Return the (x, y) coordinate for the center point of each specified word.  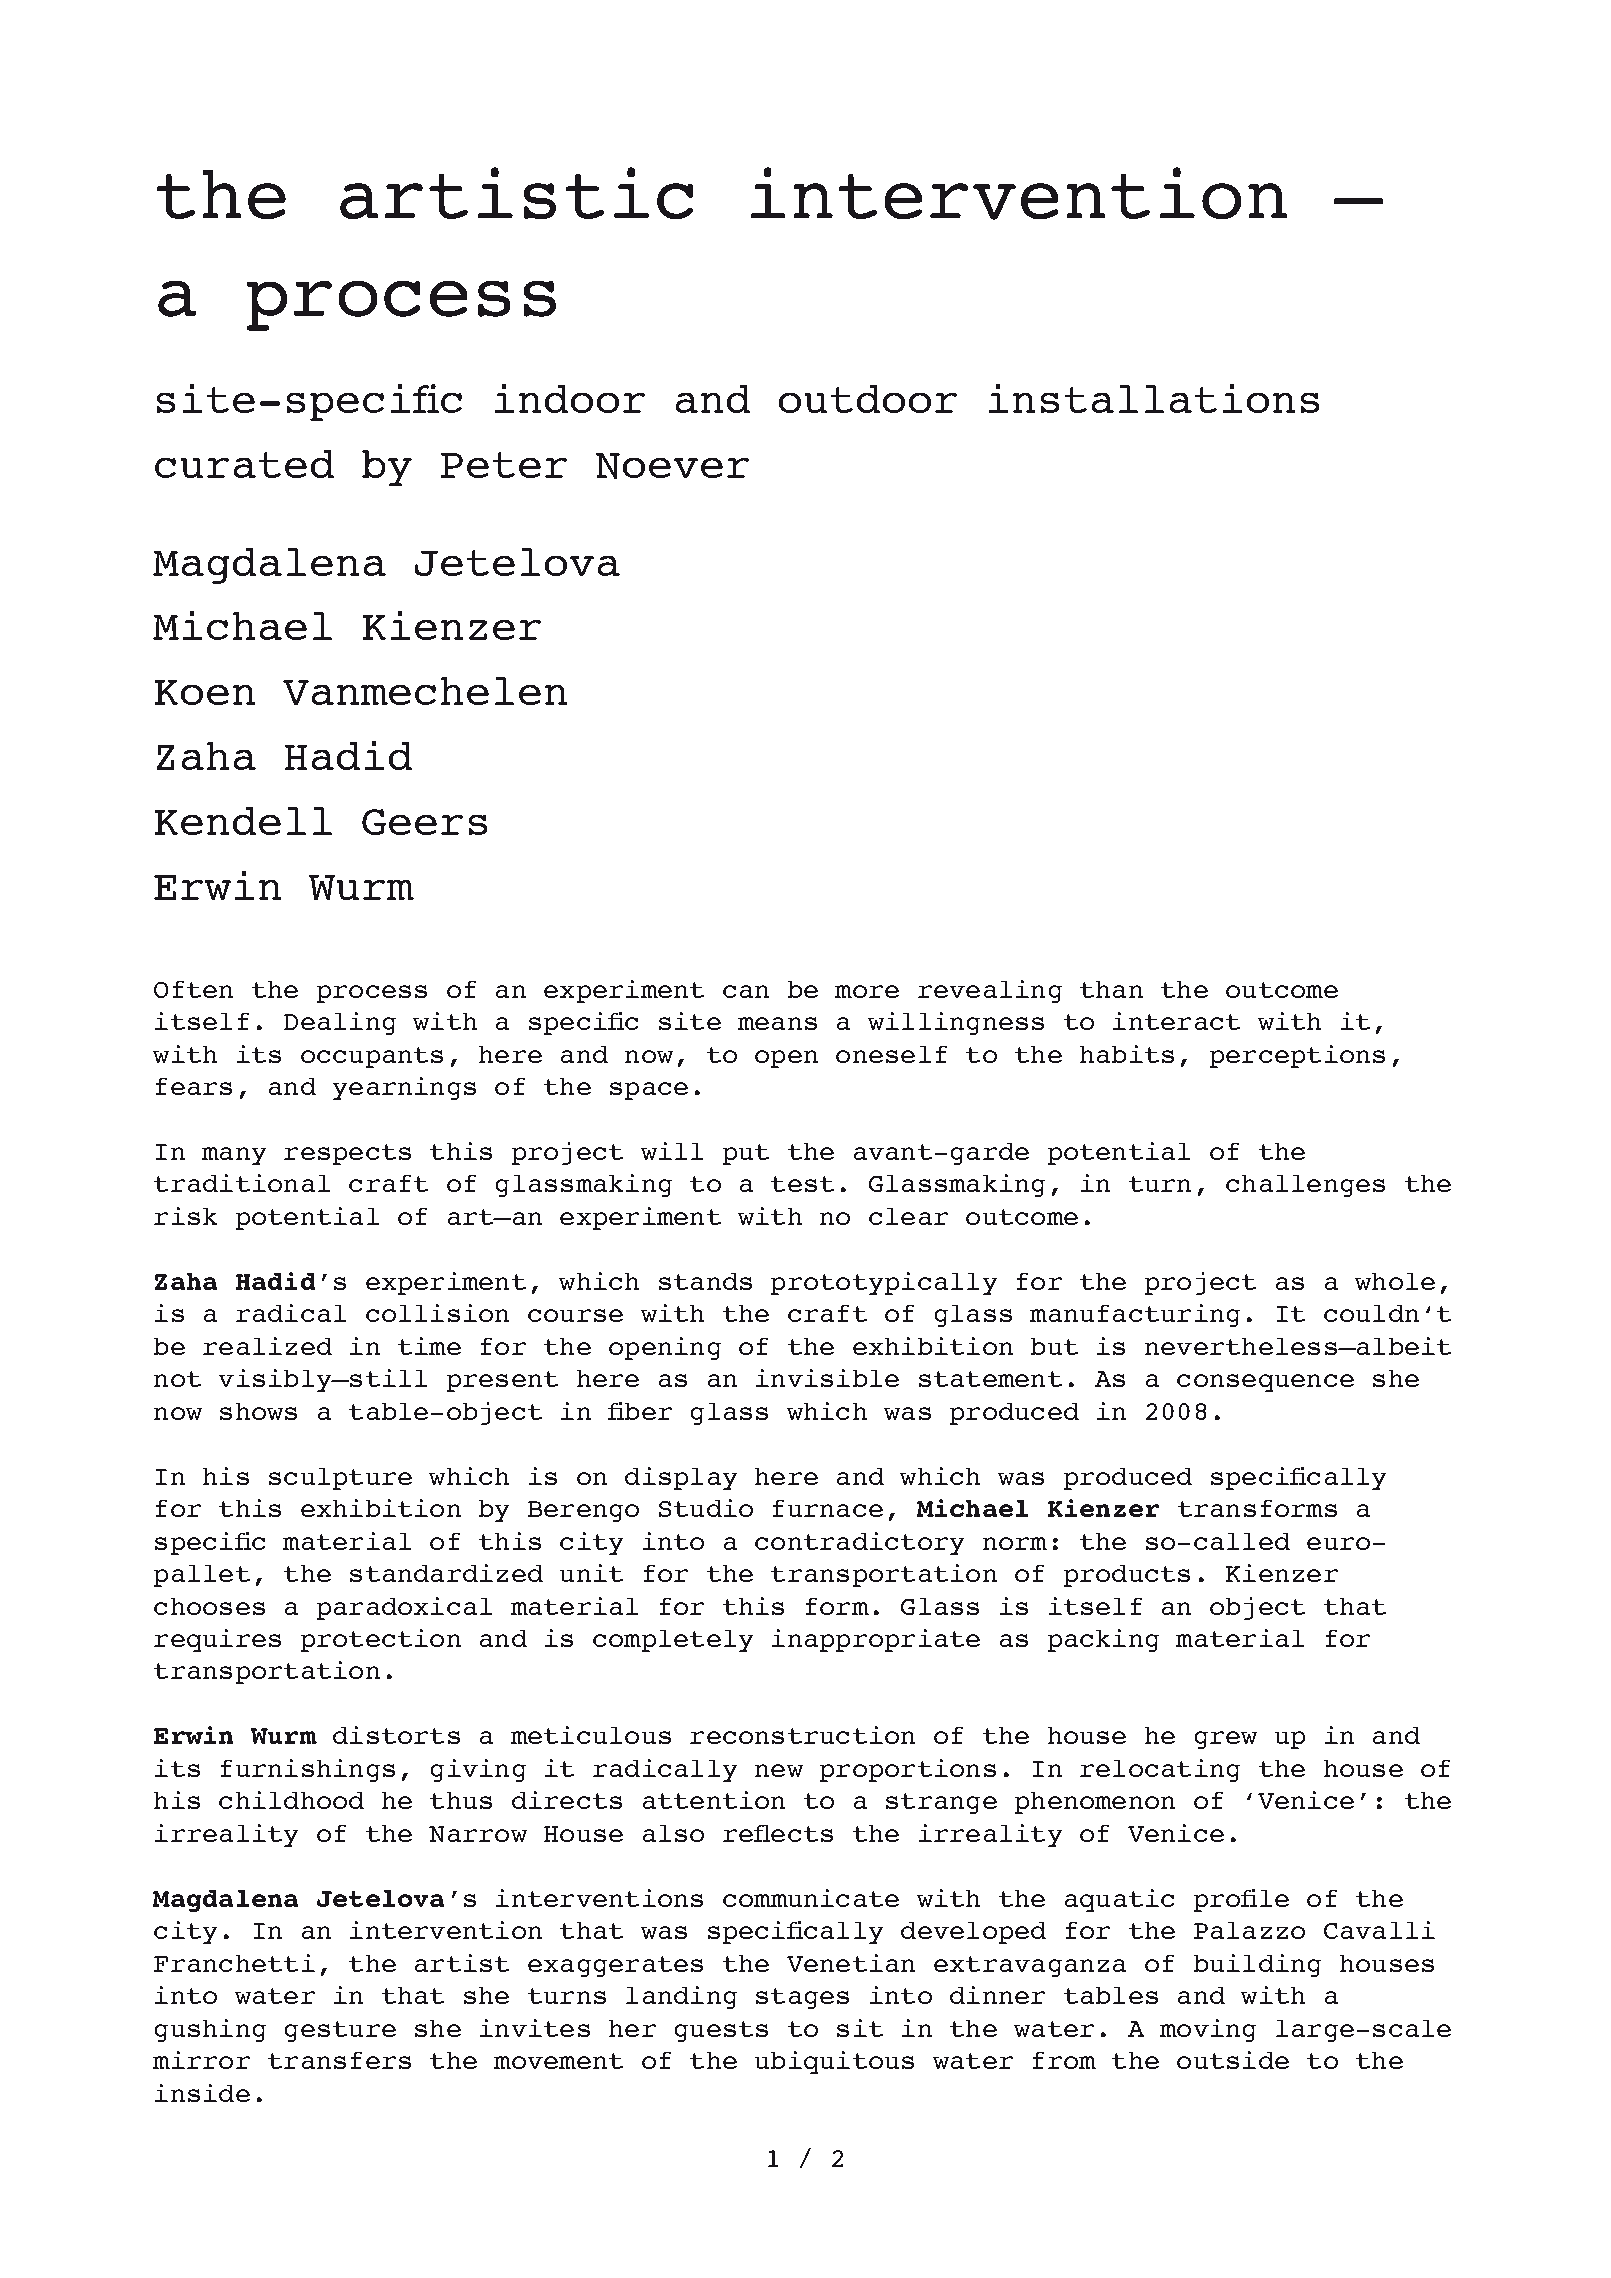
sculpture (340, 1479)
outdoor (868, 399)
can (746, 991)
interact (1176, 1021)
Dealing (340, 1023)
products (1127, 1576)
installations (1154, 398)
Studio (706, 1508)
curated (244, 464)
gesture (340, 2031)
